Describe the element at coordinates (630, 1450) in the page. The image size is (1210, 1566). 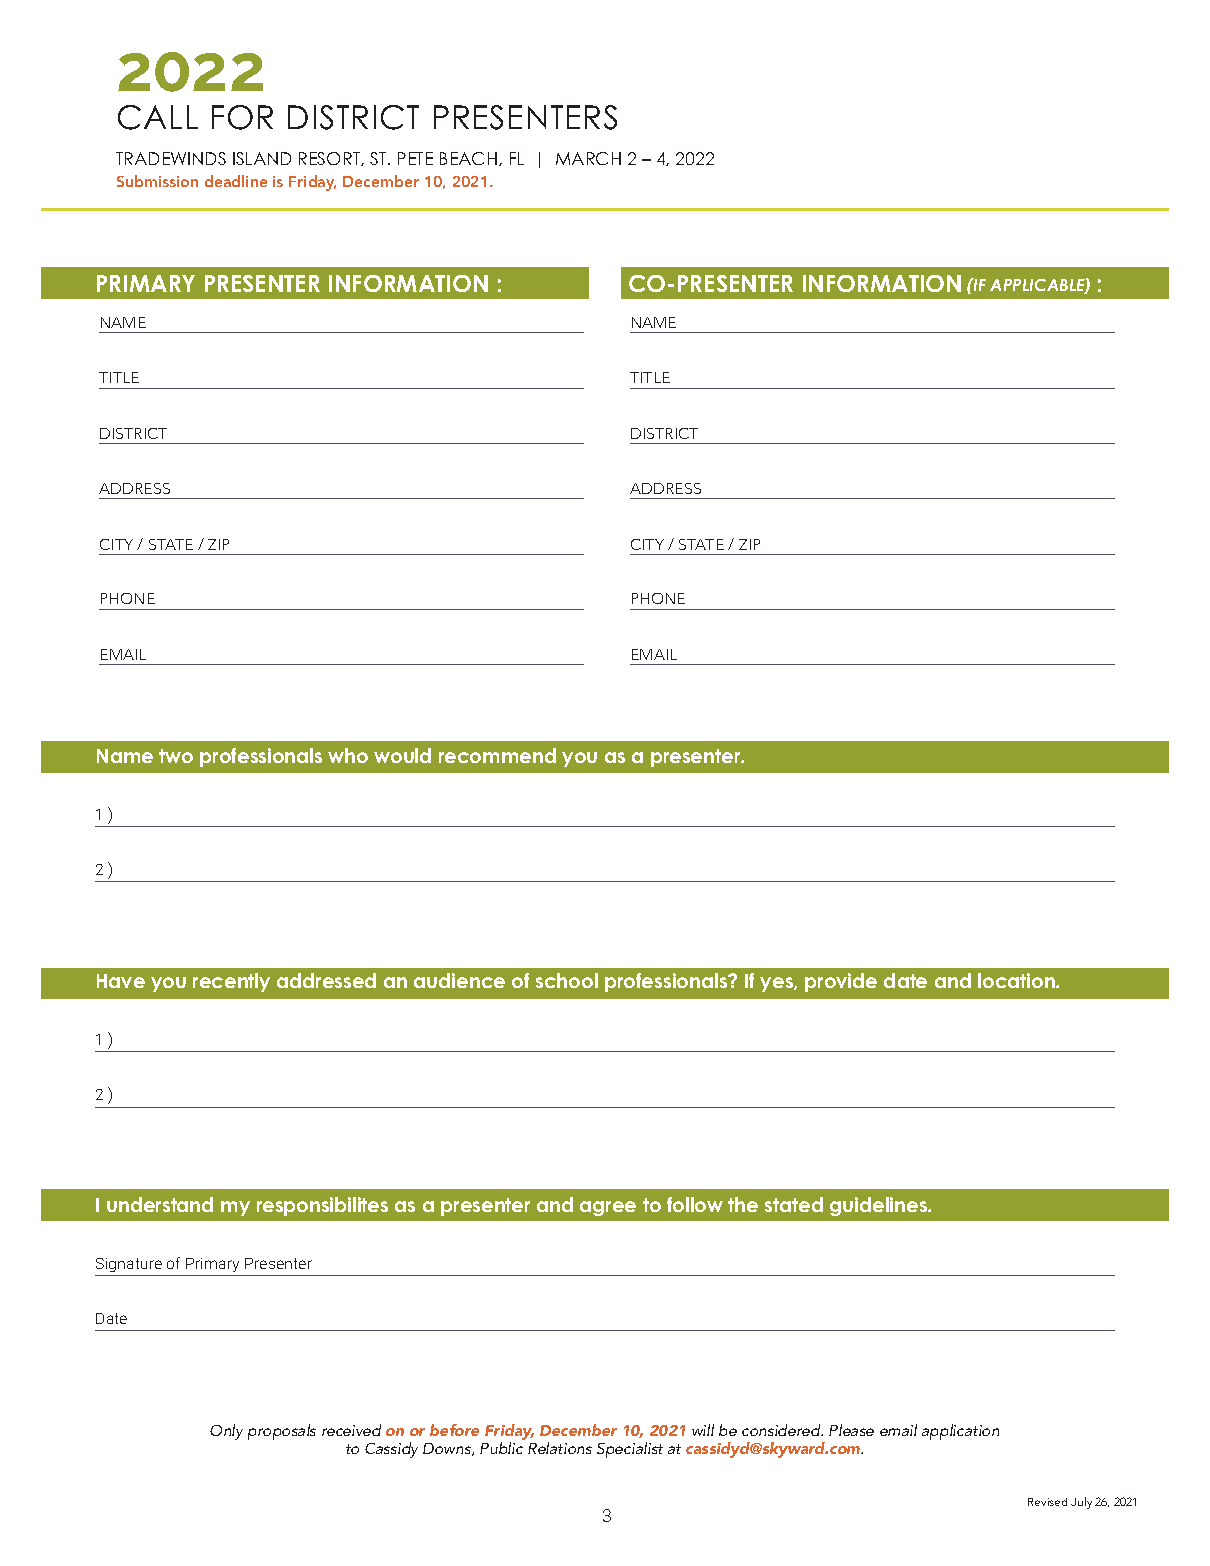
I see `Specialist` at that location.
